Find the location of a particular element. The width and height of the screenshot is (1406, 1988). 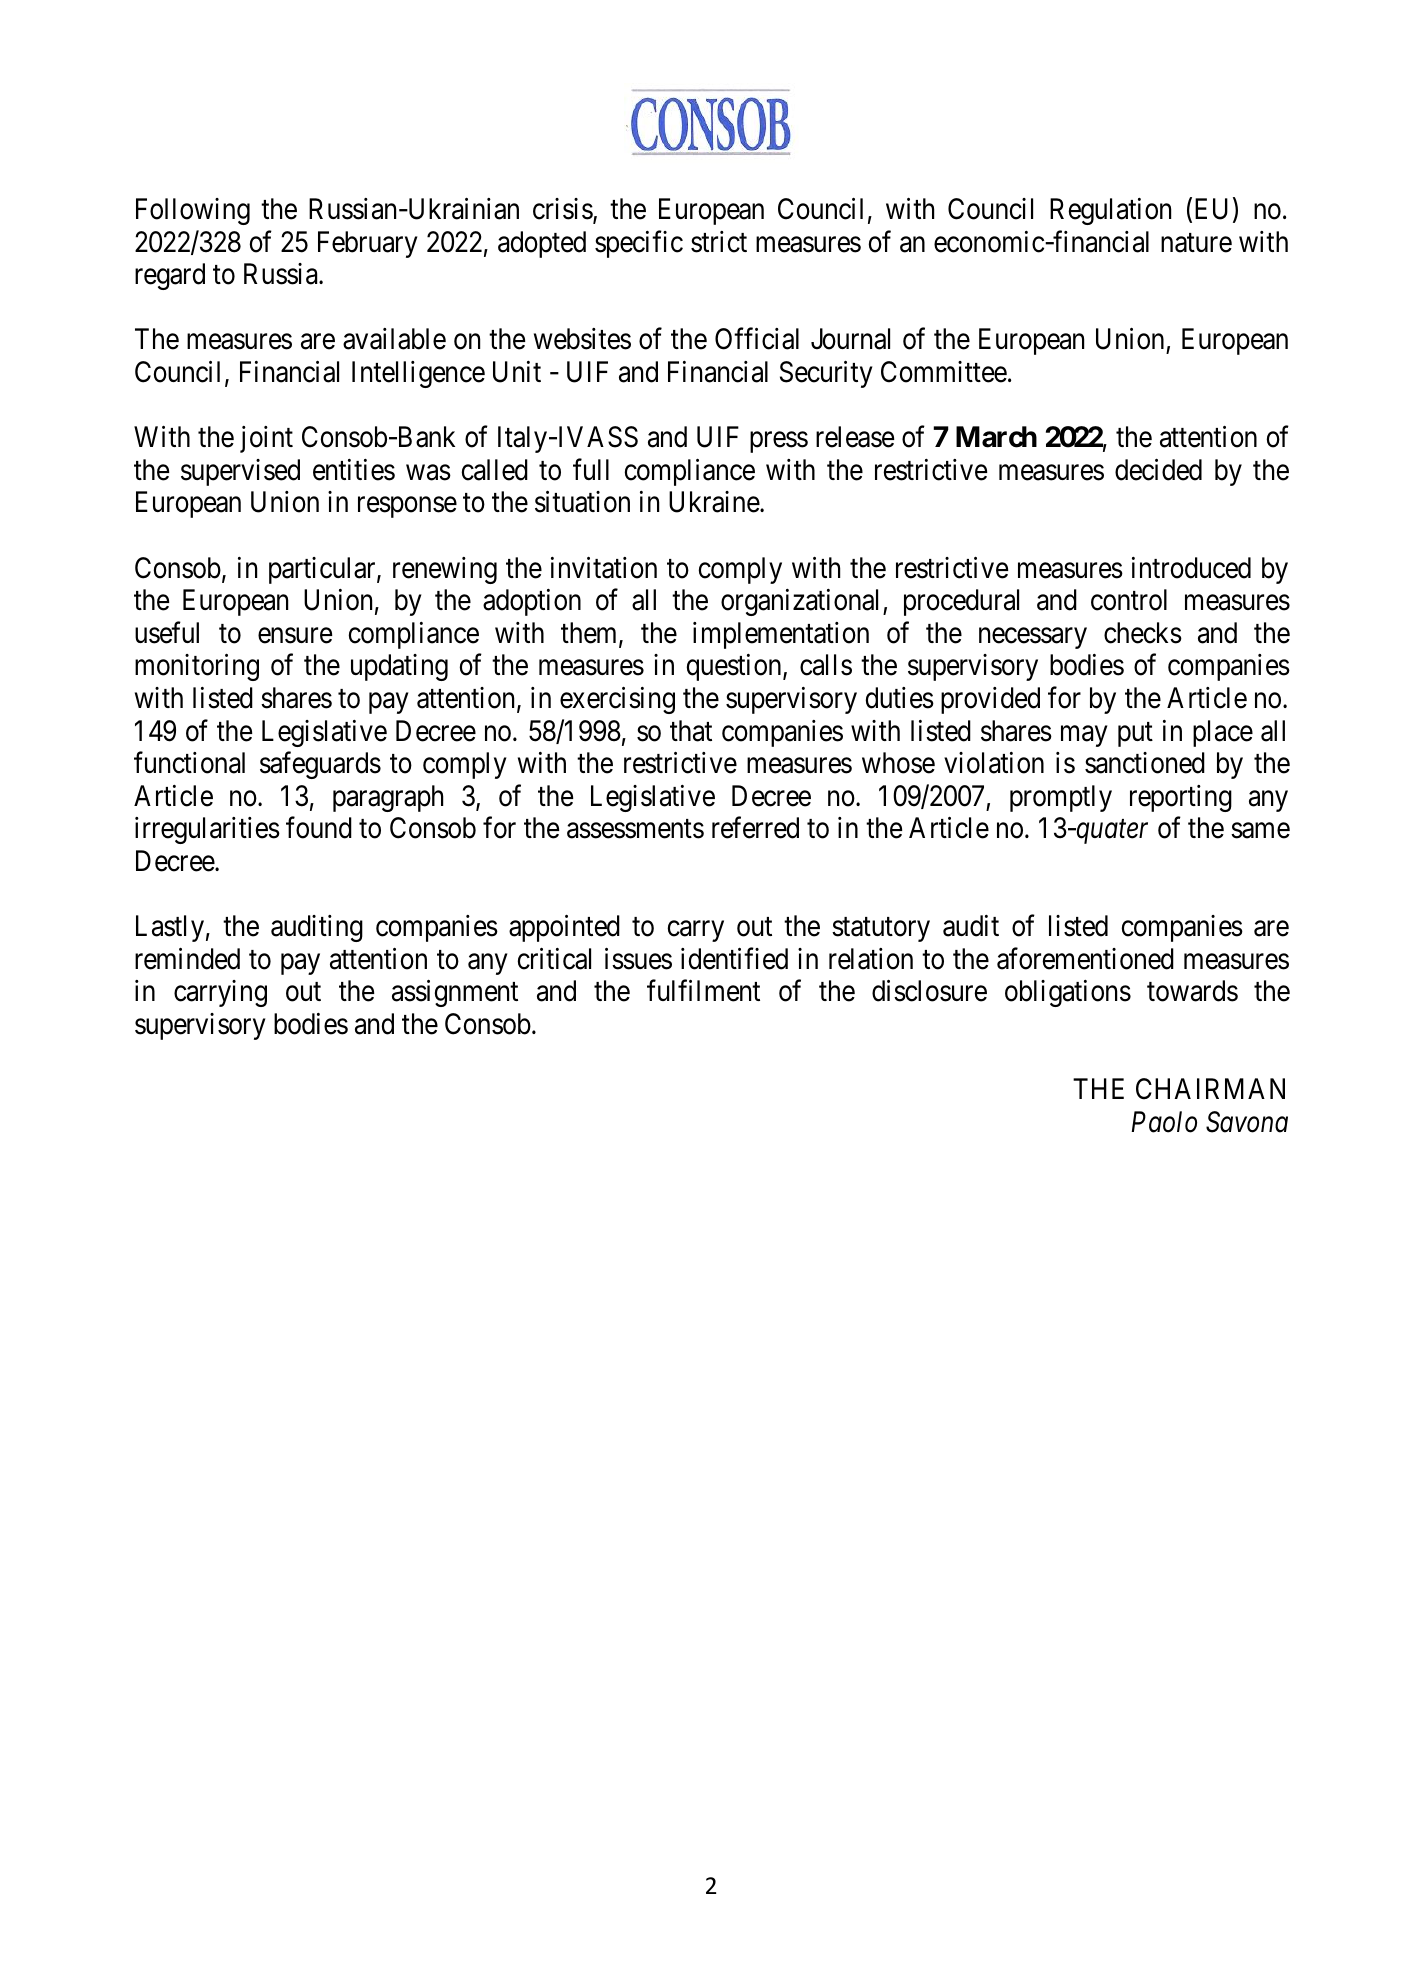

specific is located at coordinates (639, 244).
